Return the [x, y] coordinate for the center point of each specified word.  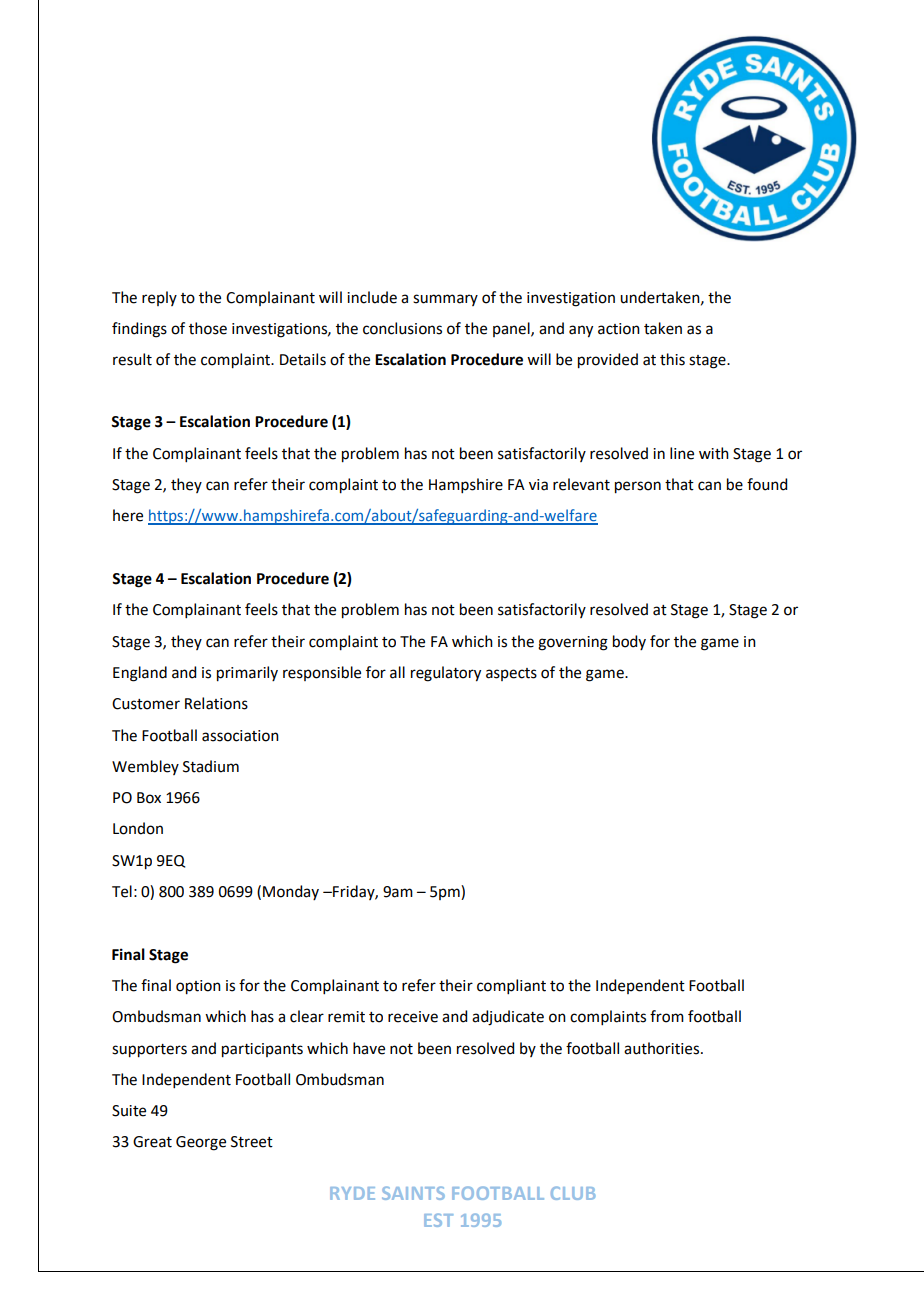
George [201, 1143]
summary [445, 300]
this [672, 359]
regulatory [446, 674]
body [629, 642]
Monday [291, 892]
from [667, 1016]
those [208, 328]
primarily [247, 674]
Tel [122, 891]
